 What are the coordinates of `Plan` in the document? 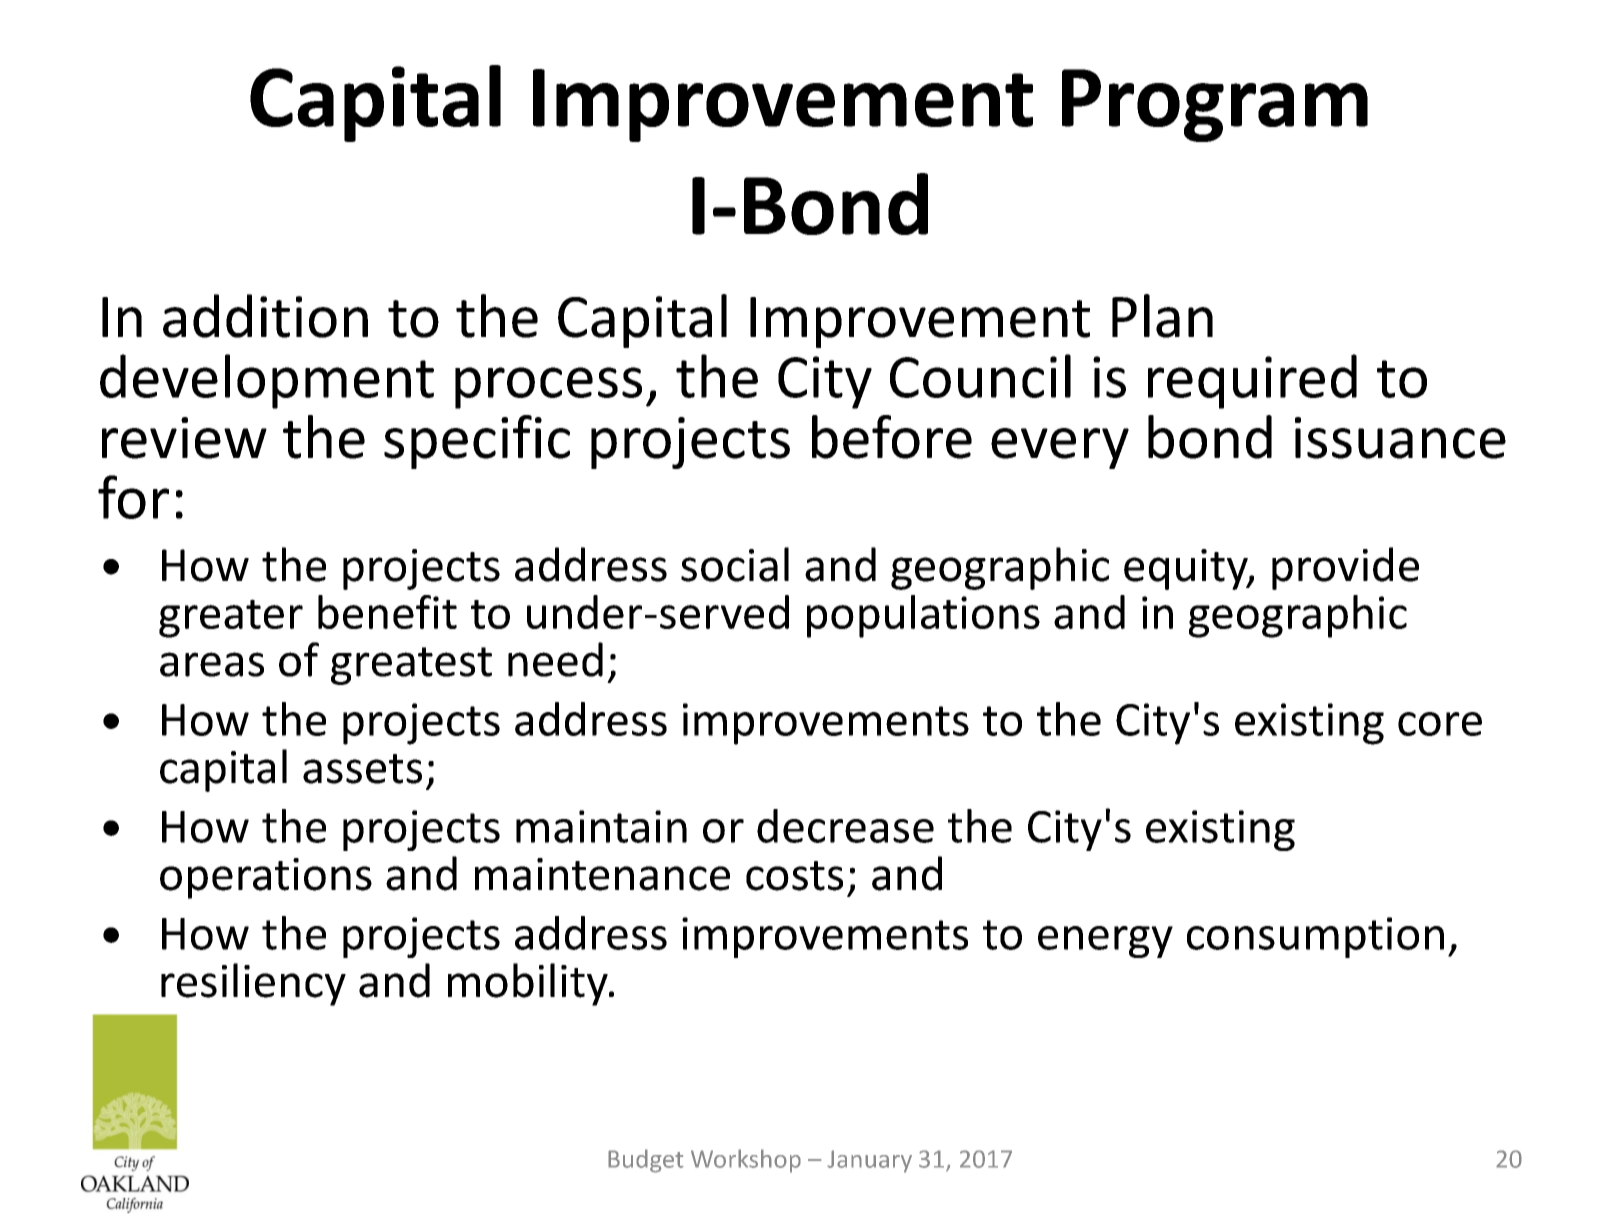 It's located at (1162, 316).
